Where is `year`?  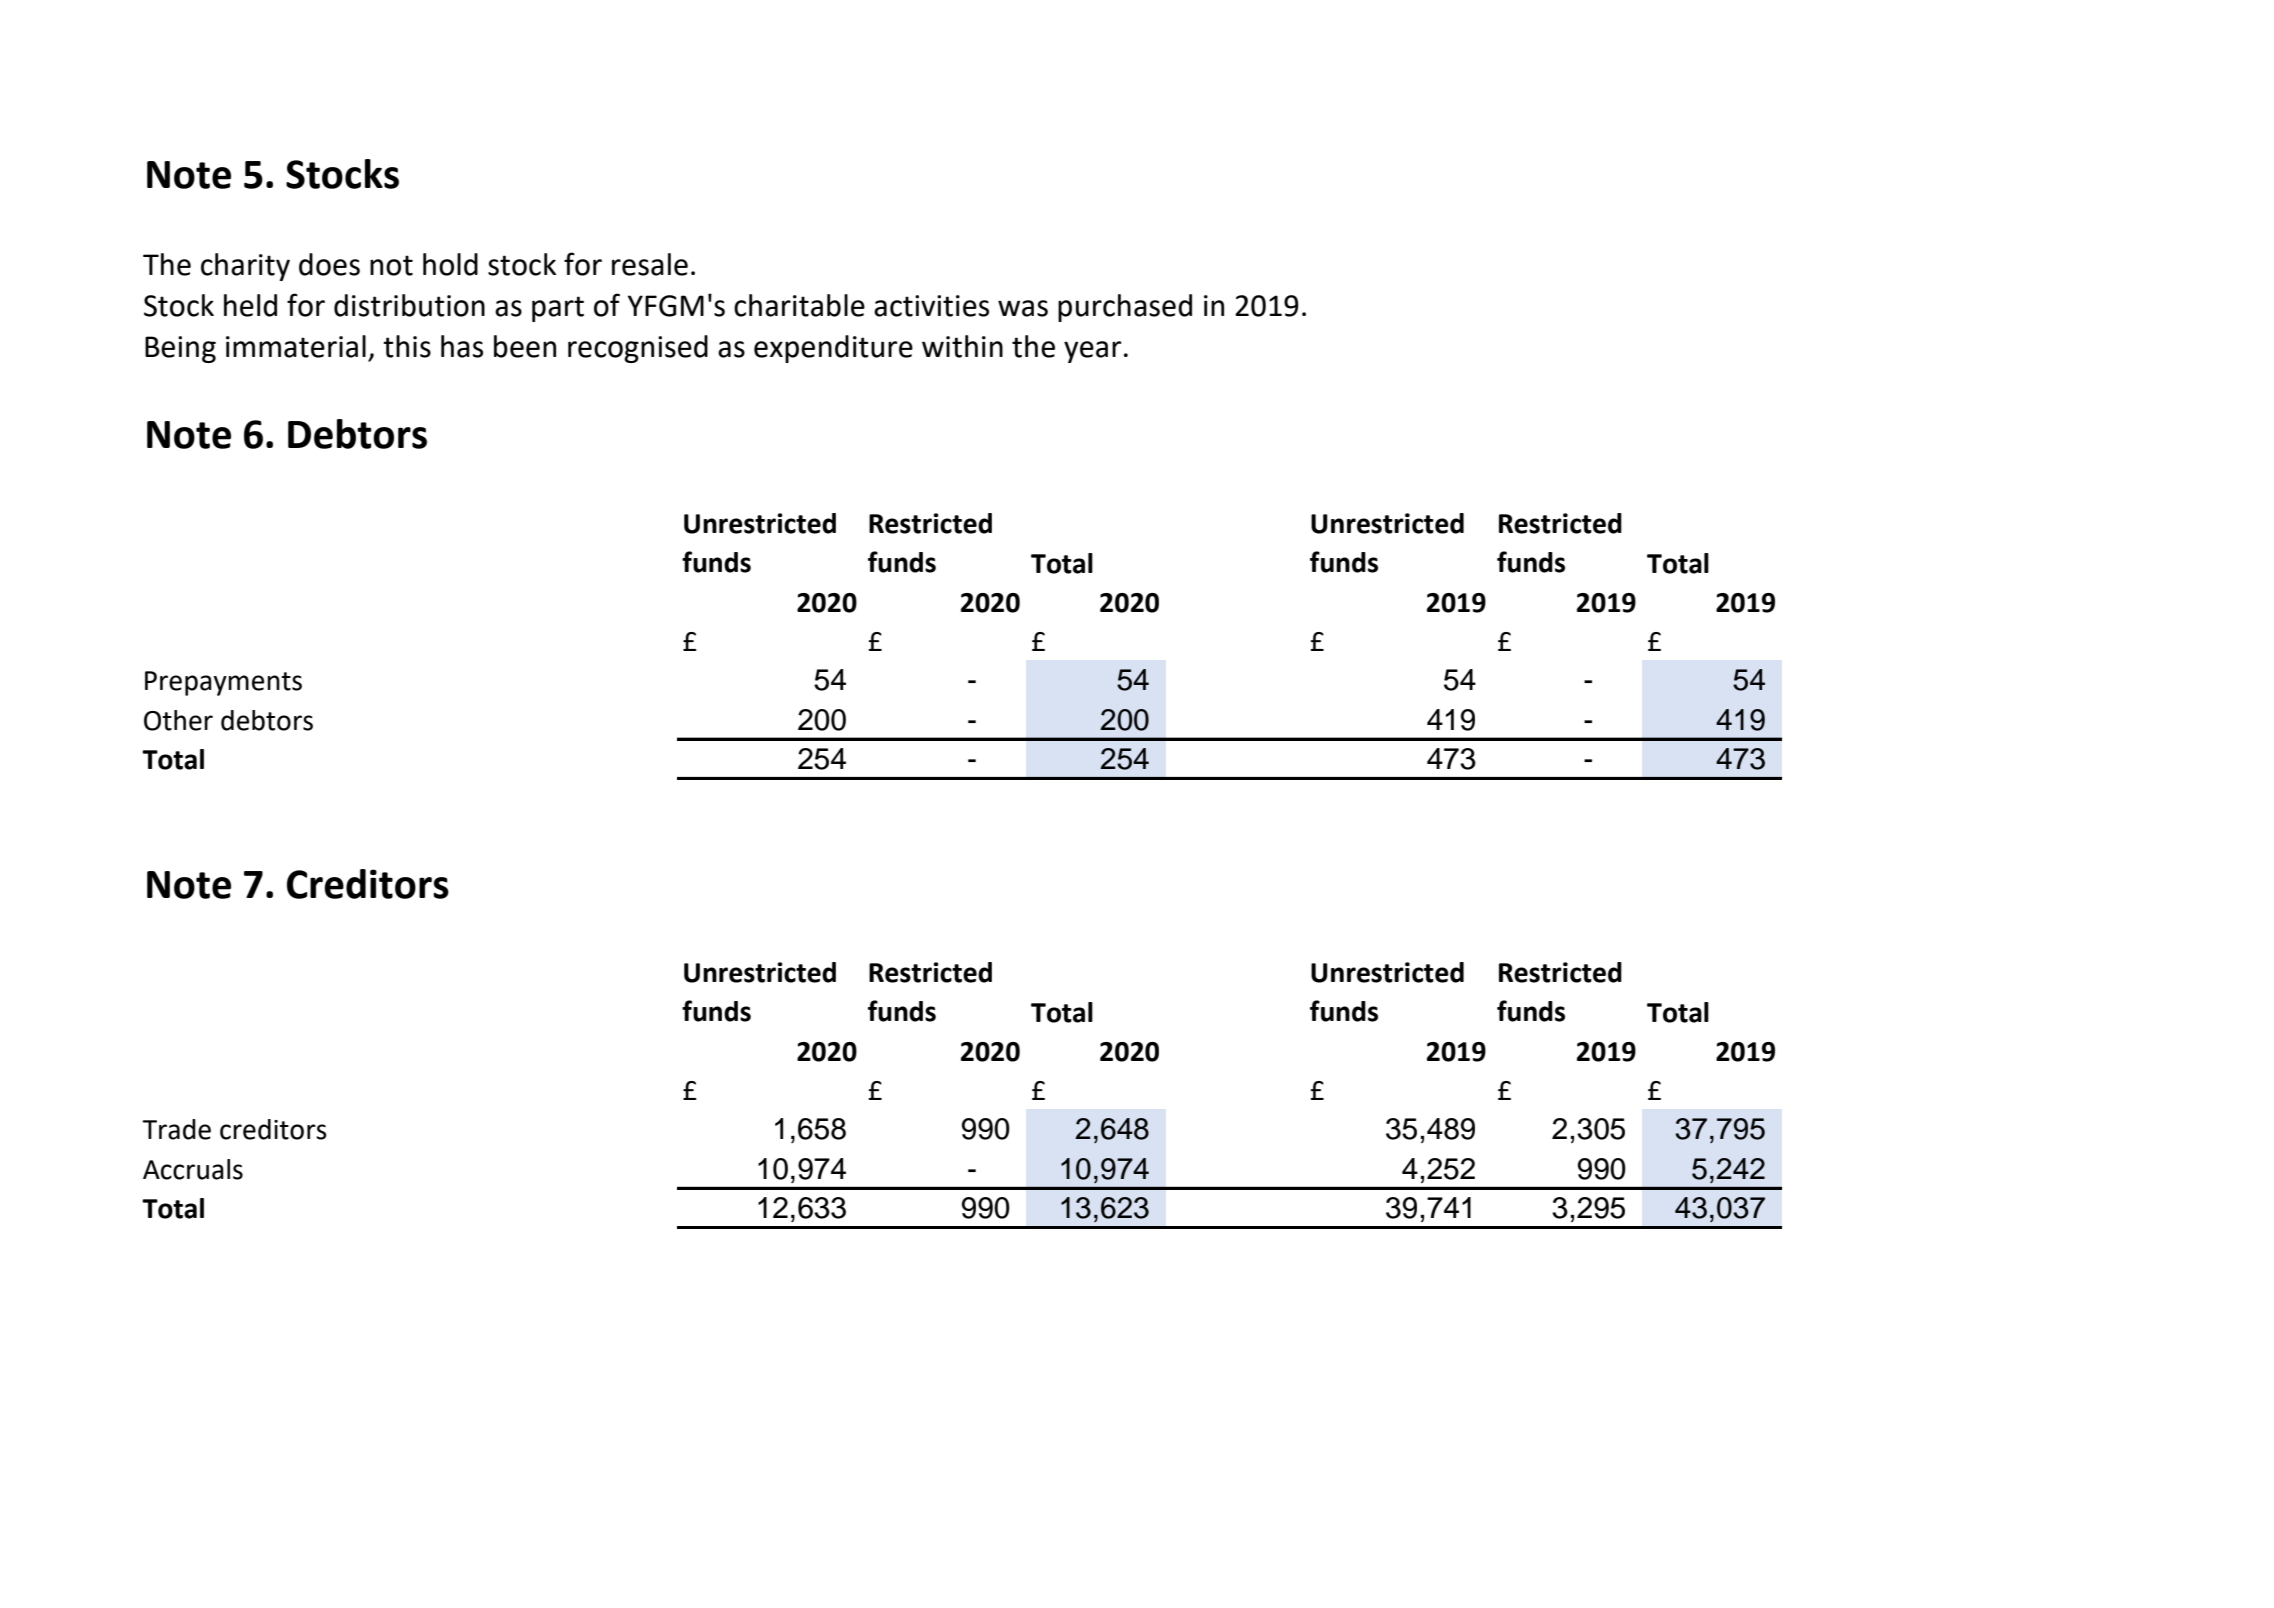 year is located at coordinates (1093, 352).
